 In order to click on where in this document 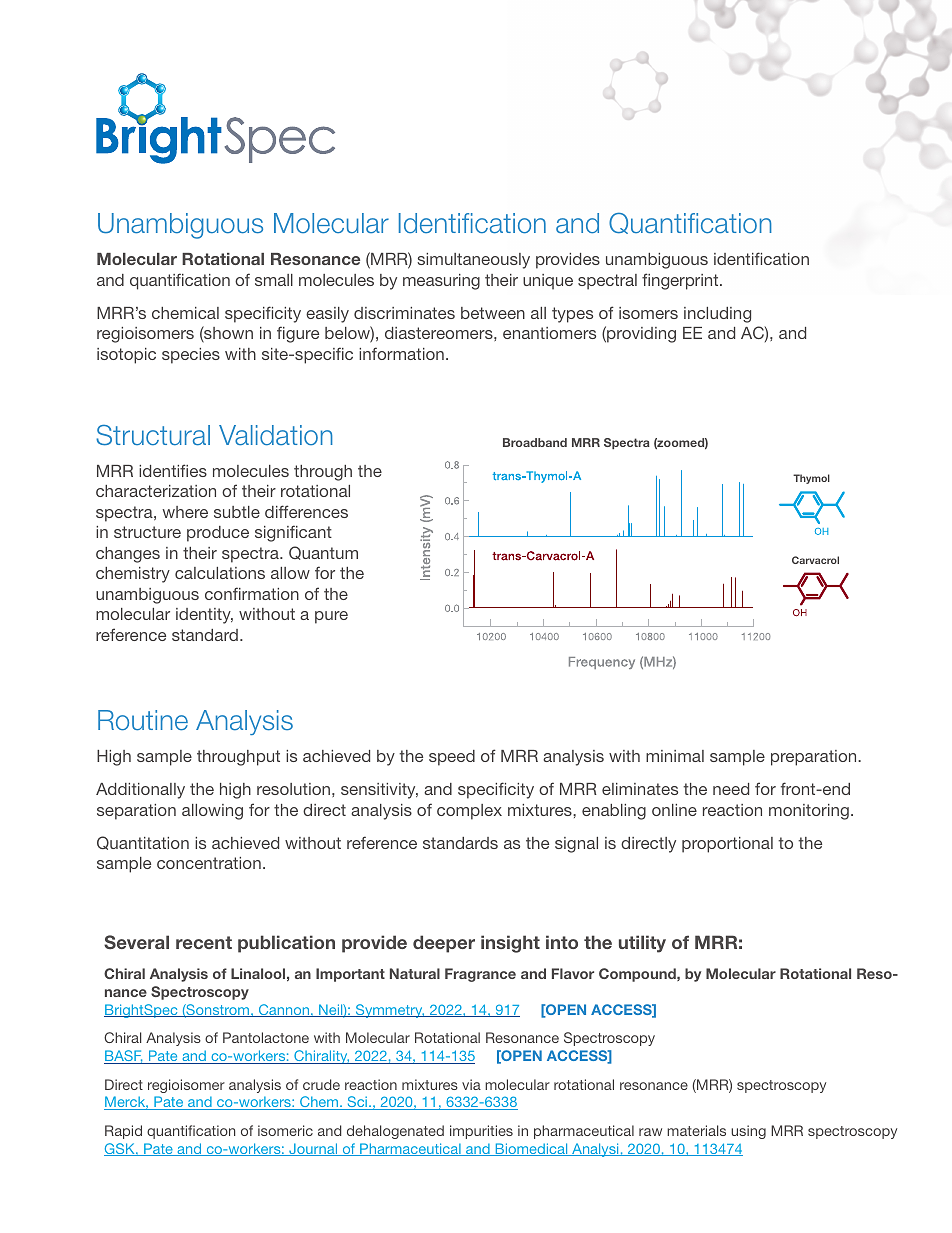, I will do `click(185, 512)`.
